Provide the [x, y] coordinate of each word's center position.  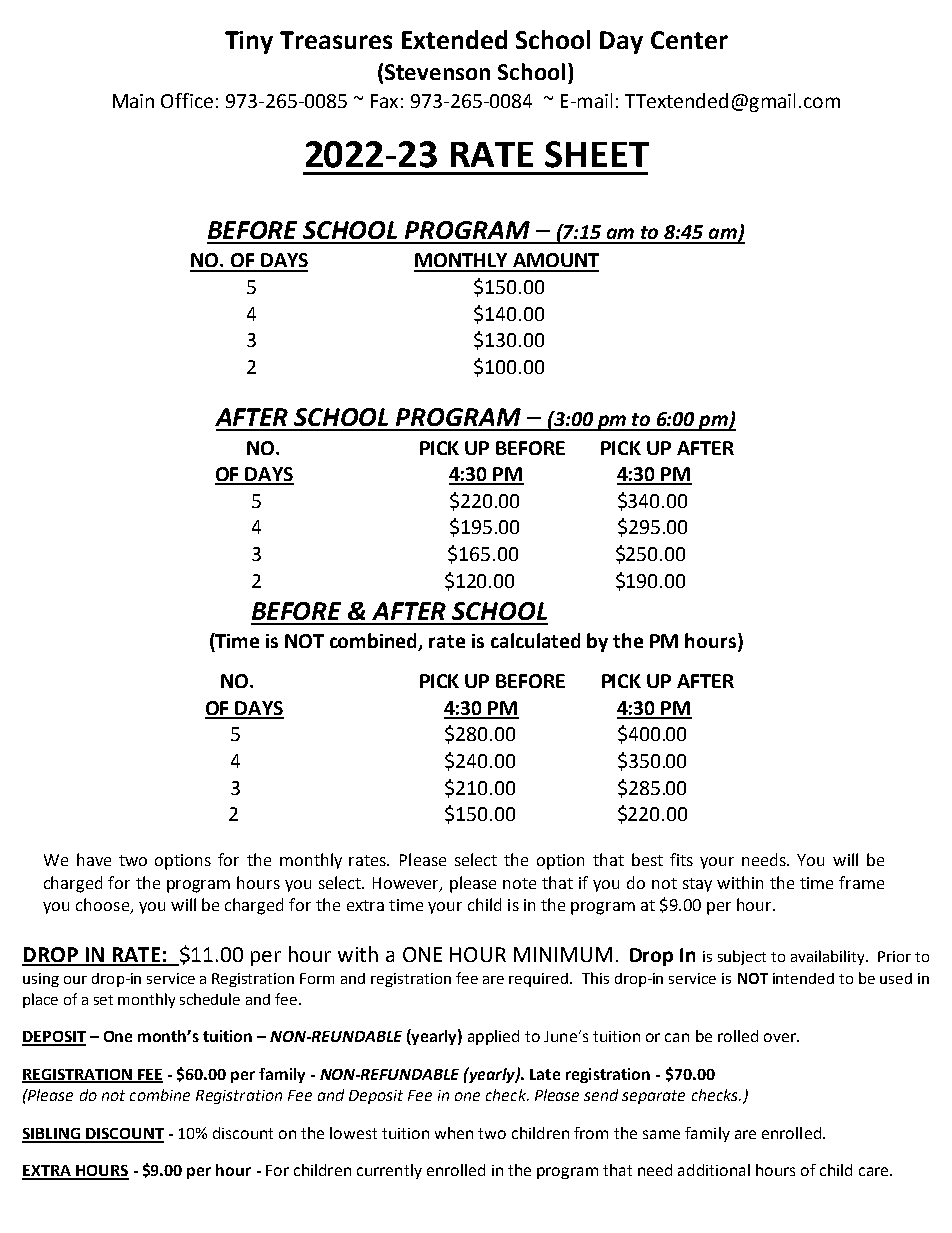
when [454, 1133]
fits [681, 859]
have [94, 859]
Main [133, 101]
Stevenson [437, 72]
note [519, 883]
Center [689, 40]
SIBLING [52, 1135]
